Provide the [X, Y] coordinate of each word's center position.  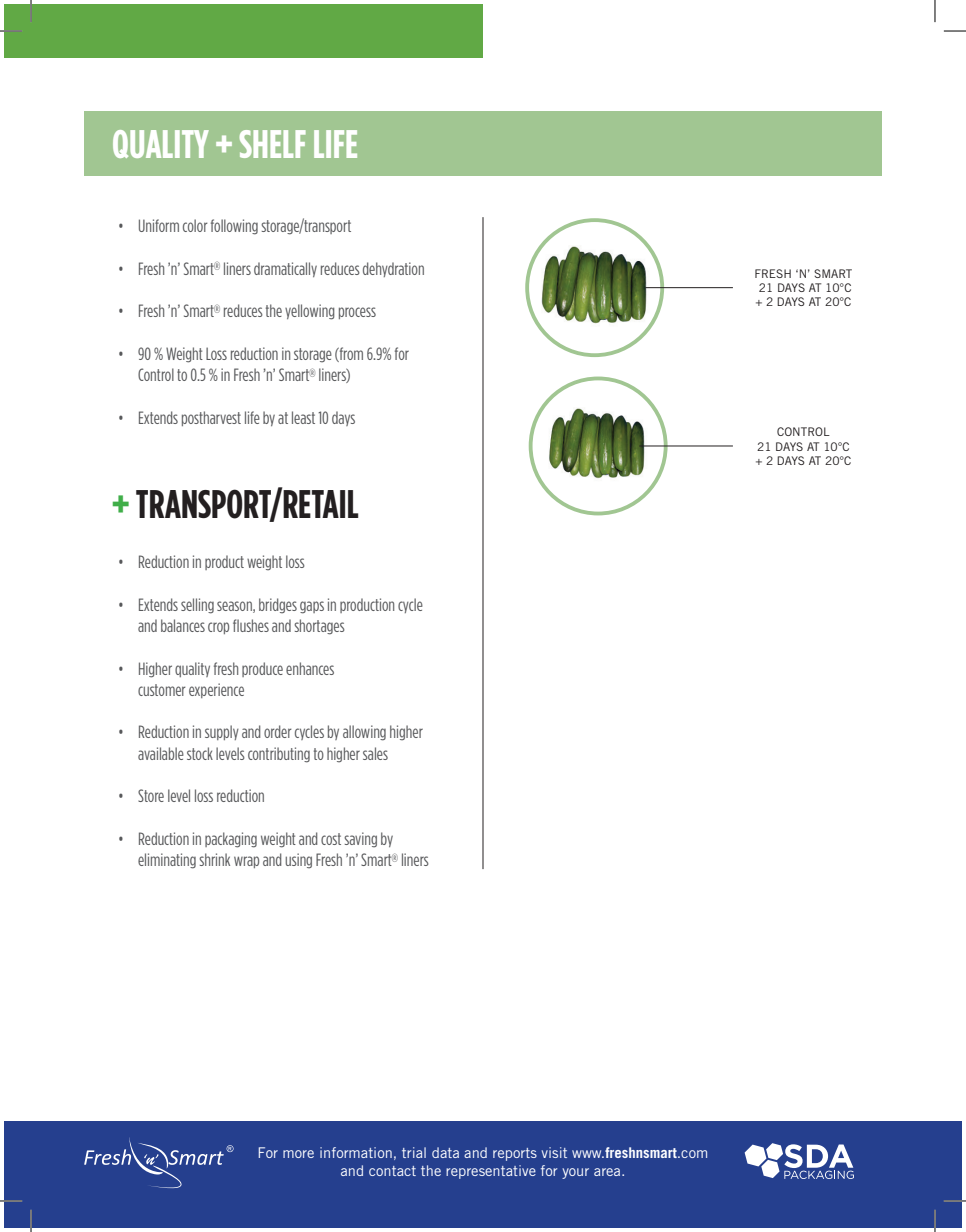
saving [360, 840]
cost [331, 839]
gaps [312, 607]
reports [515, 1154]
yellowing [310, 312]
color [195, 225]
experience [216, 690]
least [303, 417]
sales [375, 753]
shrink [214, 859]
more [298, 1154]
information [356, 1152]
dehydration [393, 269]
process [357, 313]
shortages [319, 627]
